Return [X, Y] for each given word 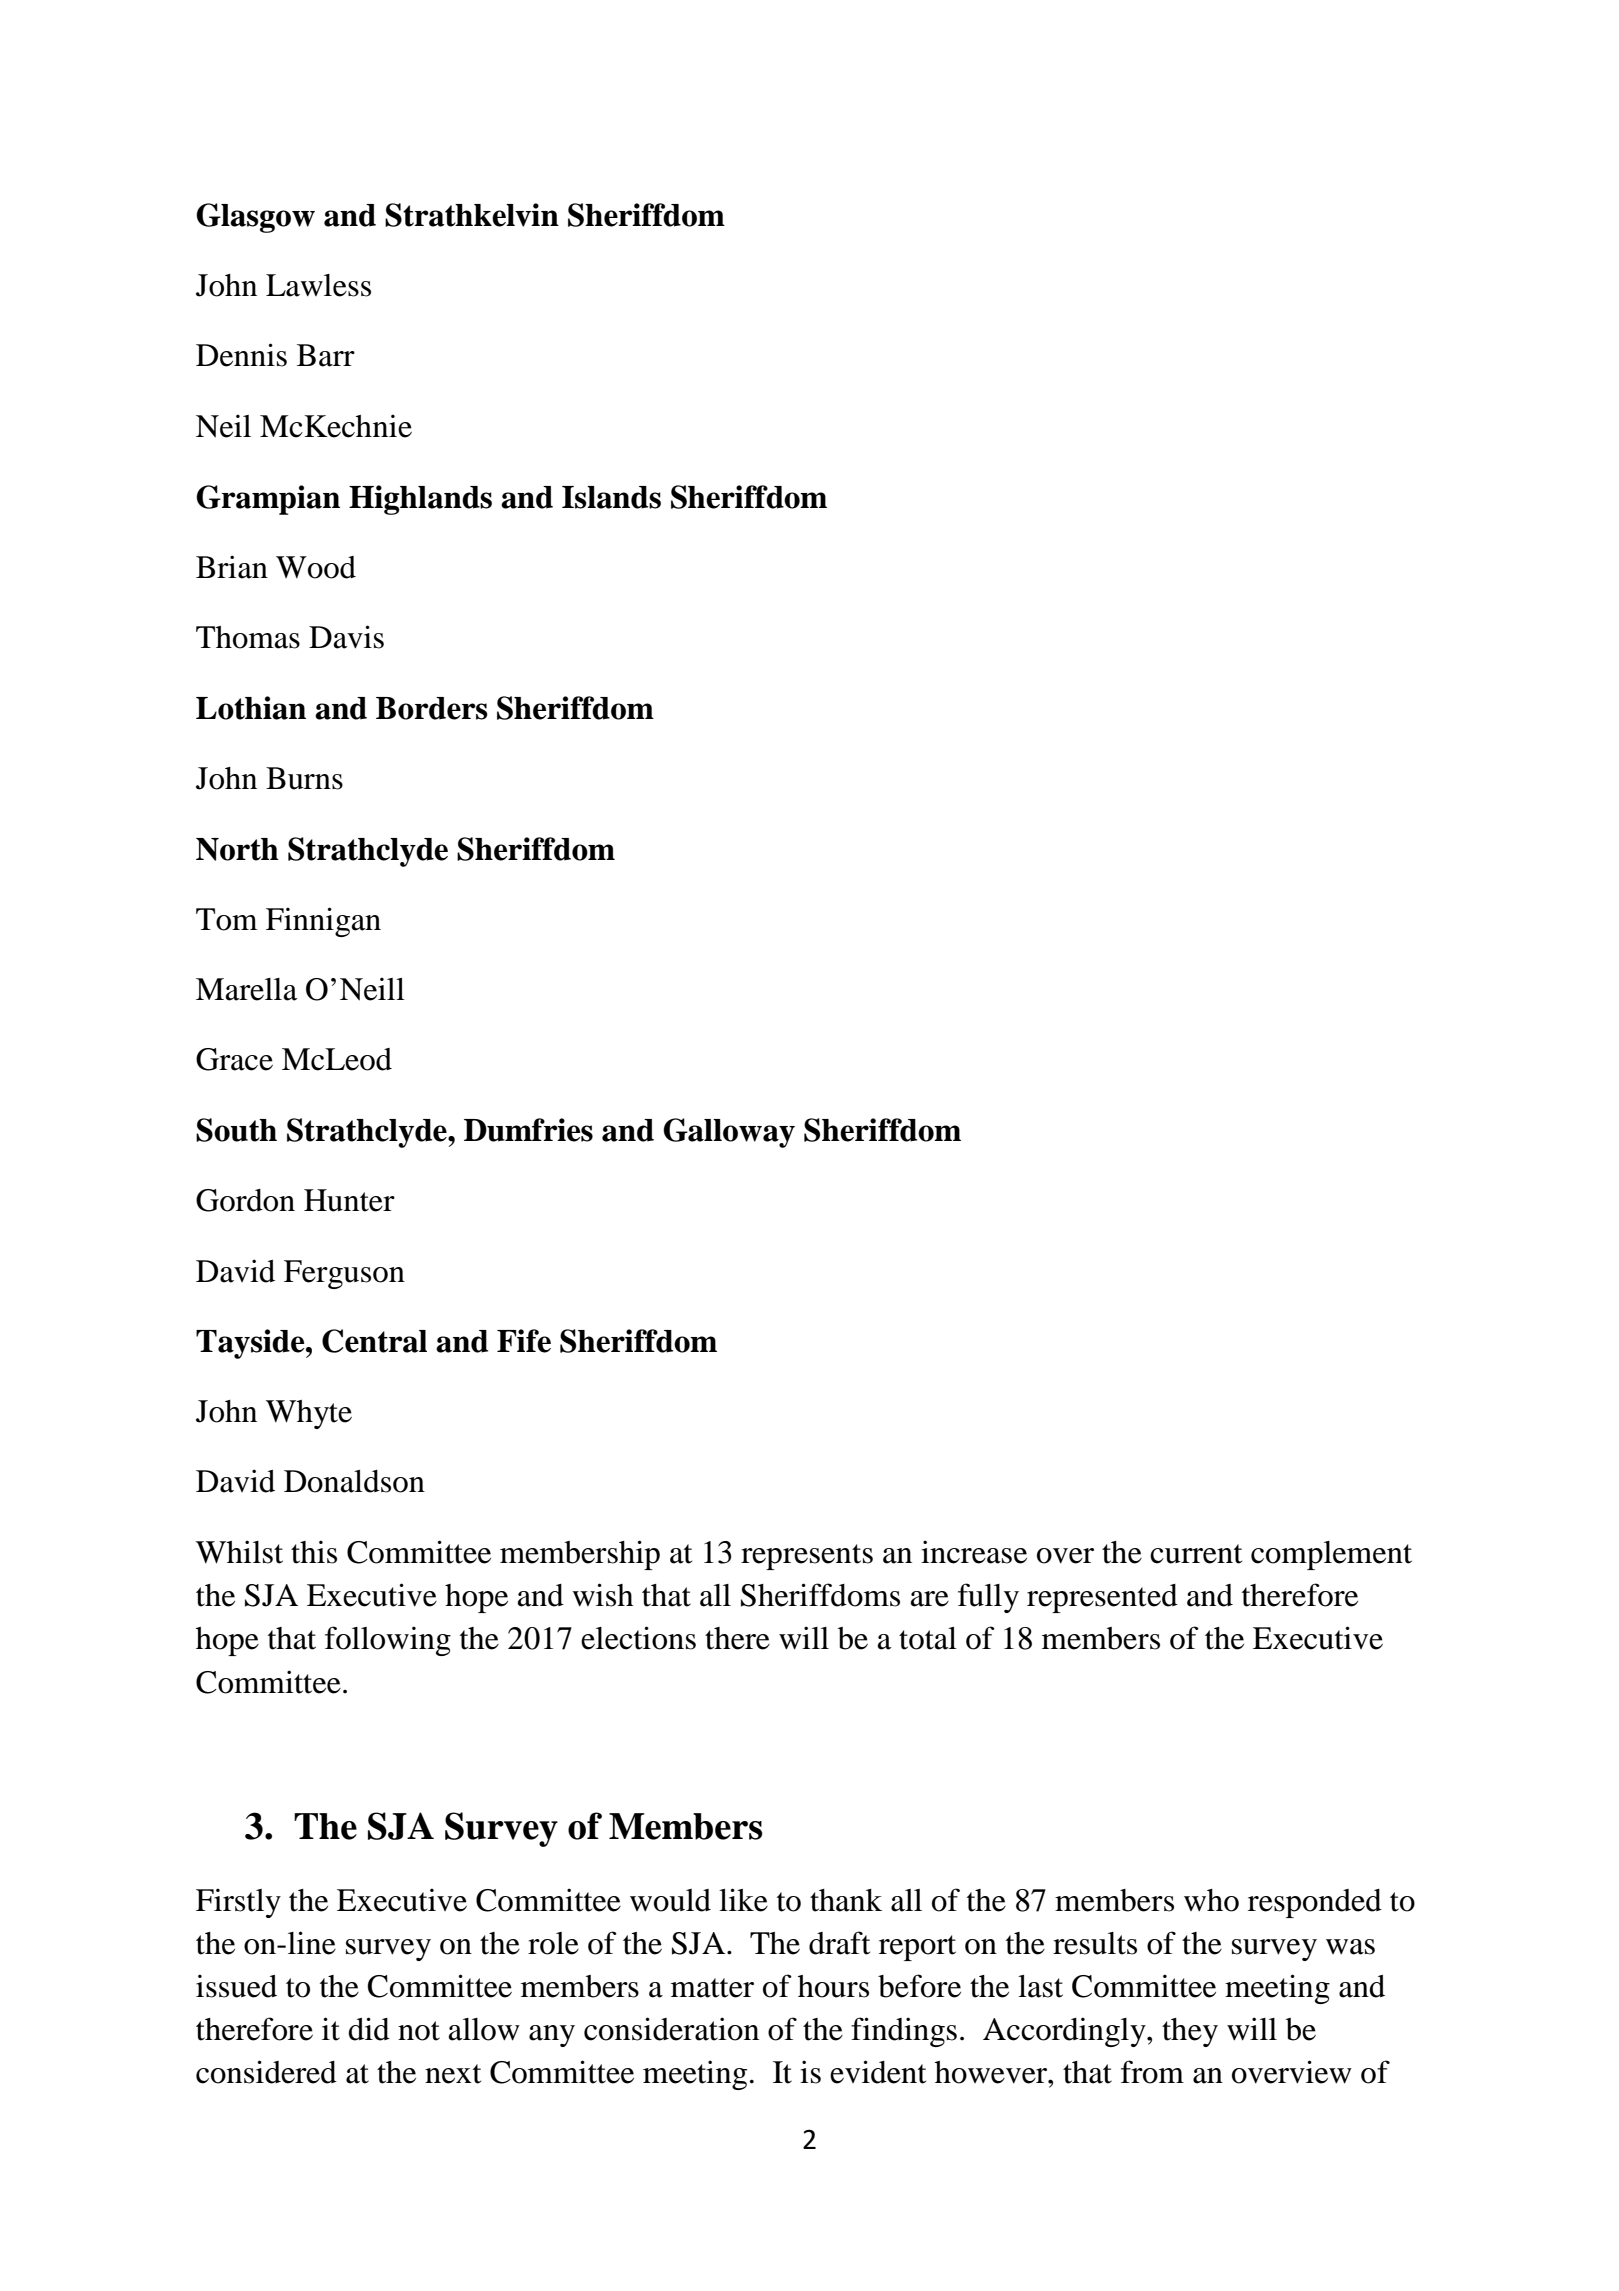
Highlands [420, 500]
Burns [304, 778]
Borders [432, 708]
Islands [611, 497]
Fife [524, 1341]
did [369, 2029]
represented [1102, 1598]
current [1196, 1554]
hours [833, 1986]
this [314, 1552]
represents [807, 1557]
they [1190, 2032]
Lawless [318, 285]
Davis [346, 637]
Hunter [349, 1200]
